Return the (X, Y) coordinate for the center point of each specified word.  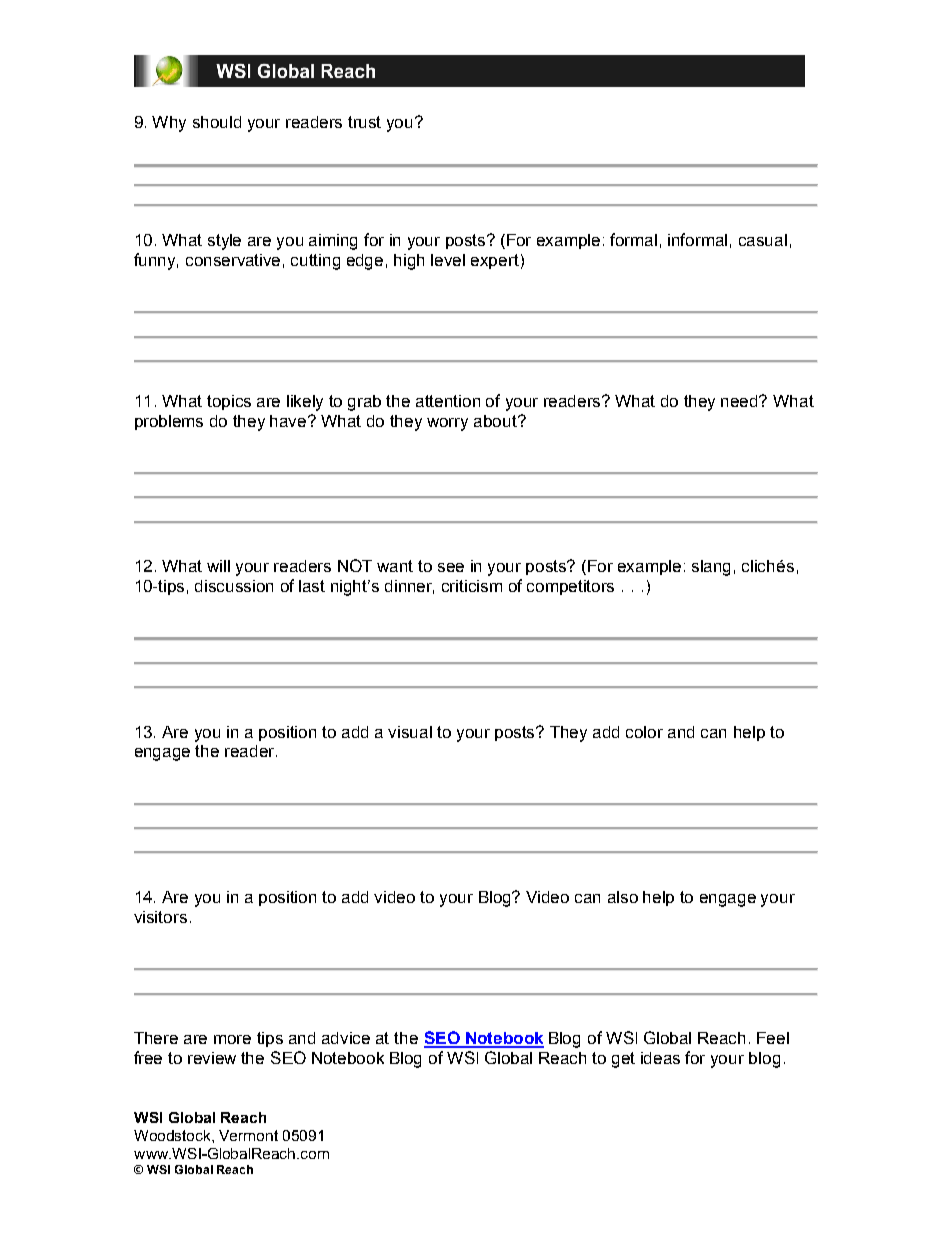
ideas (660, 1058)
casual (763, 240)
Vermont (248, 1135)
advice (346, 1038)
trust (364, 122)
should (217, 122)
